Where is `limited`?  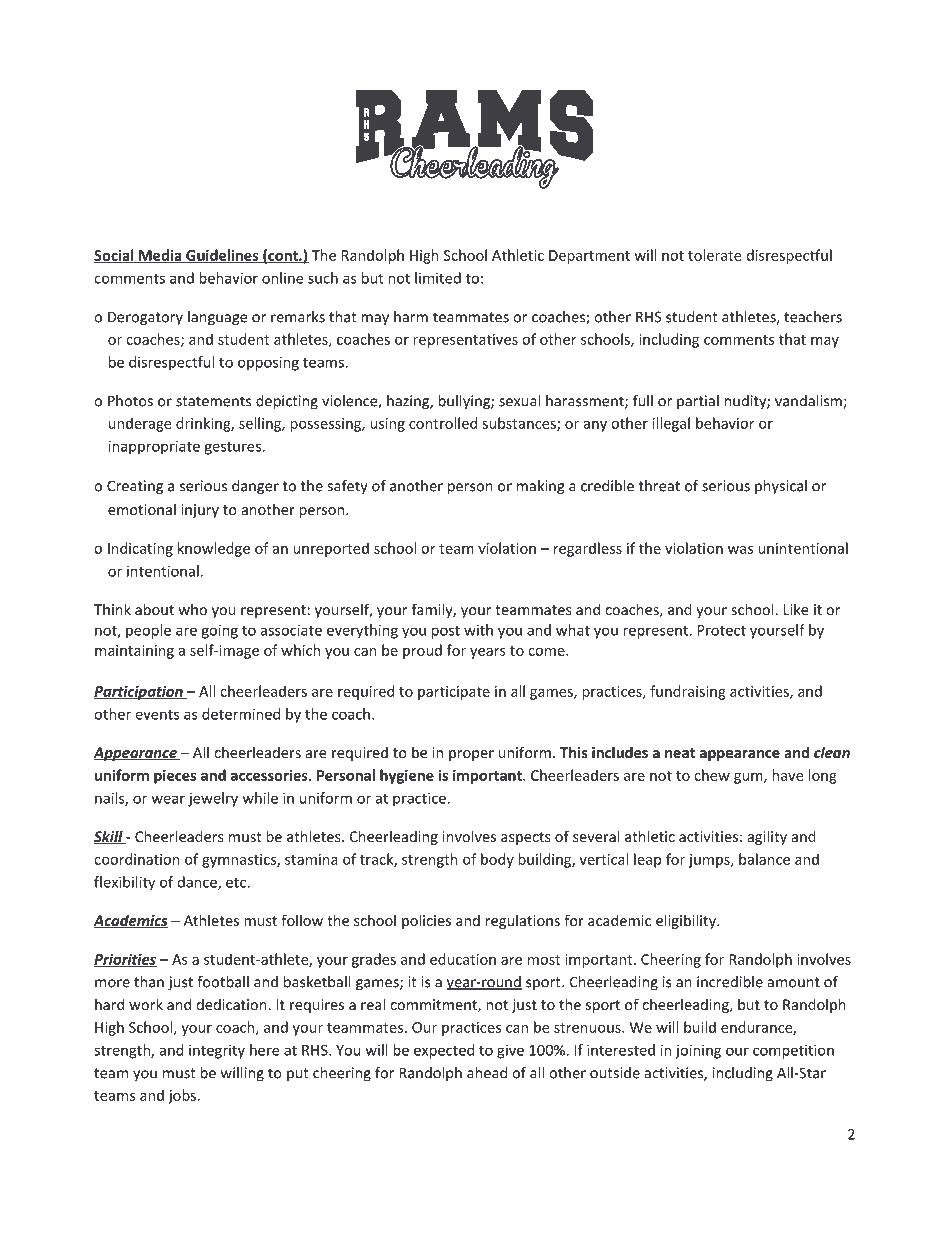 limited is located at coordinates (438, 278).
